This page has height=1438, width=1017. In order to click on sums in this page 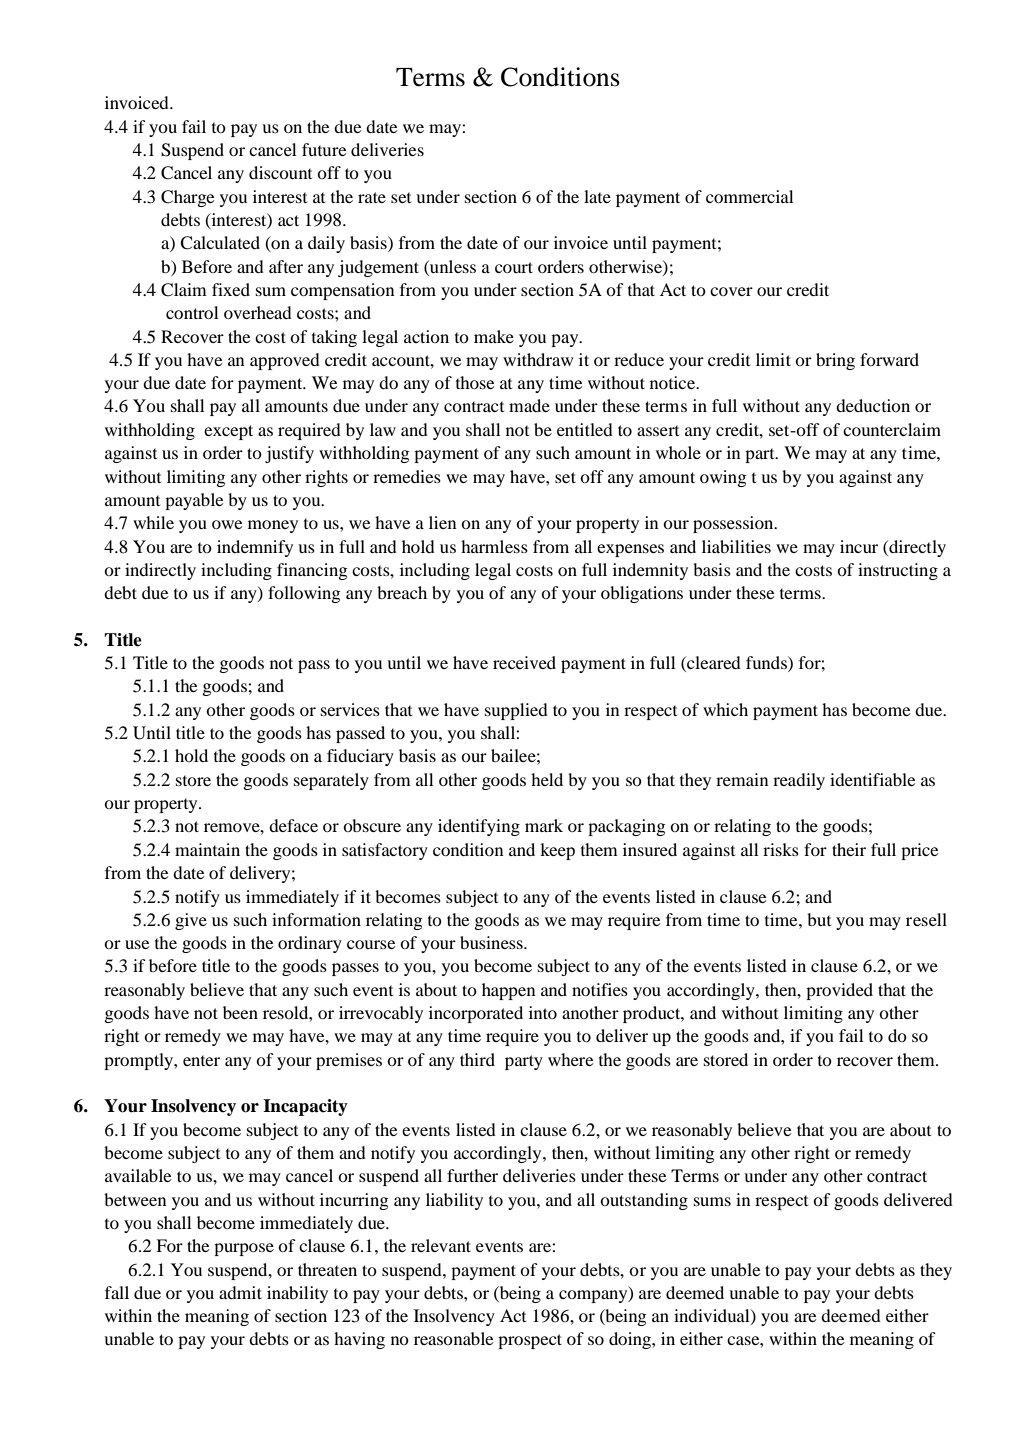, I will do `click(712, 1201)`.
